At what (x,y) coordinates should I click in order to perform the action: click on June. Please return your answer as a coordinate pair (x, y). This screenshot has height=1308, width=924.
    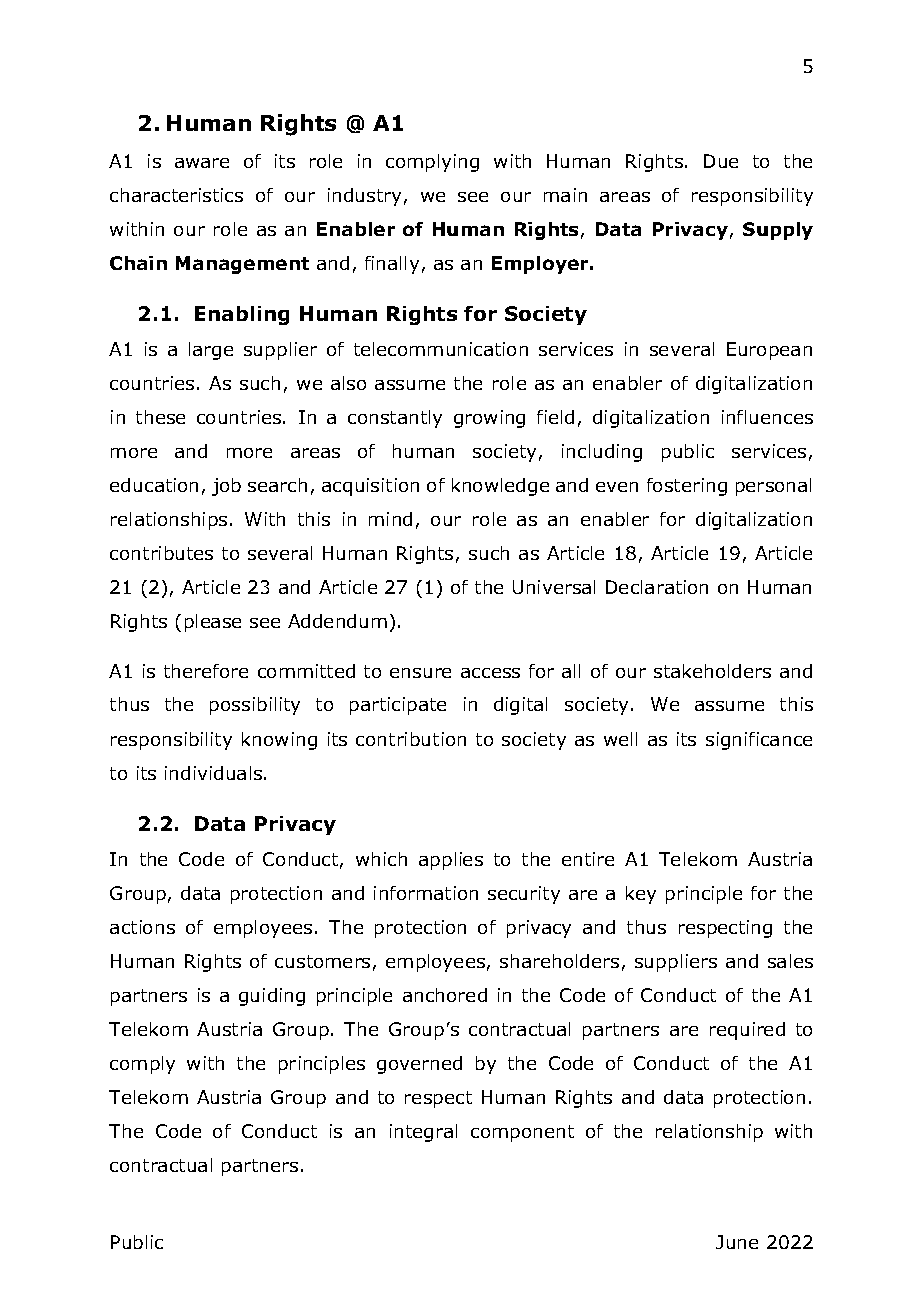
    Looking at the image, I should click on (737, 1242).
